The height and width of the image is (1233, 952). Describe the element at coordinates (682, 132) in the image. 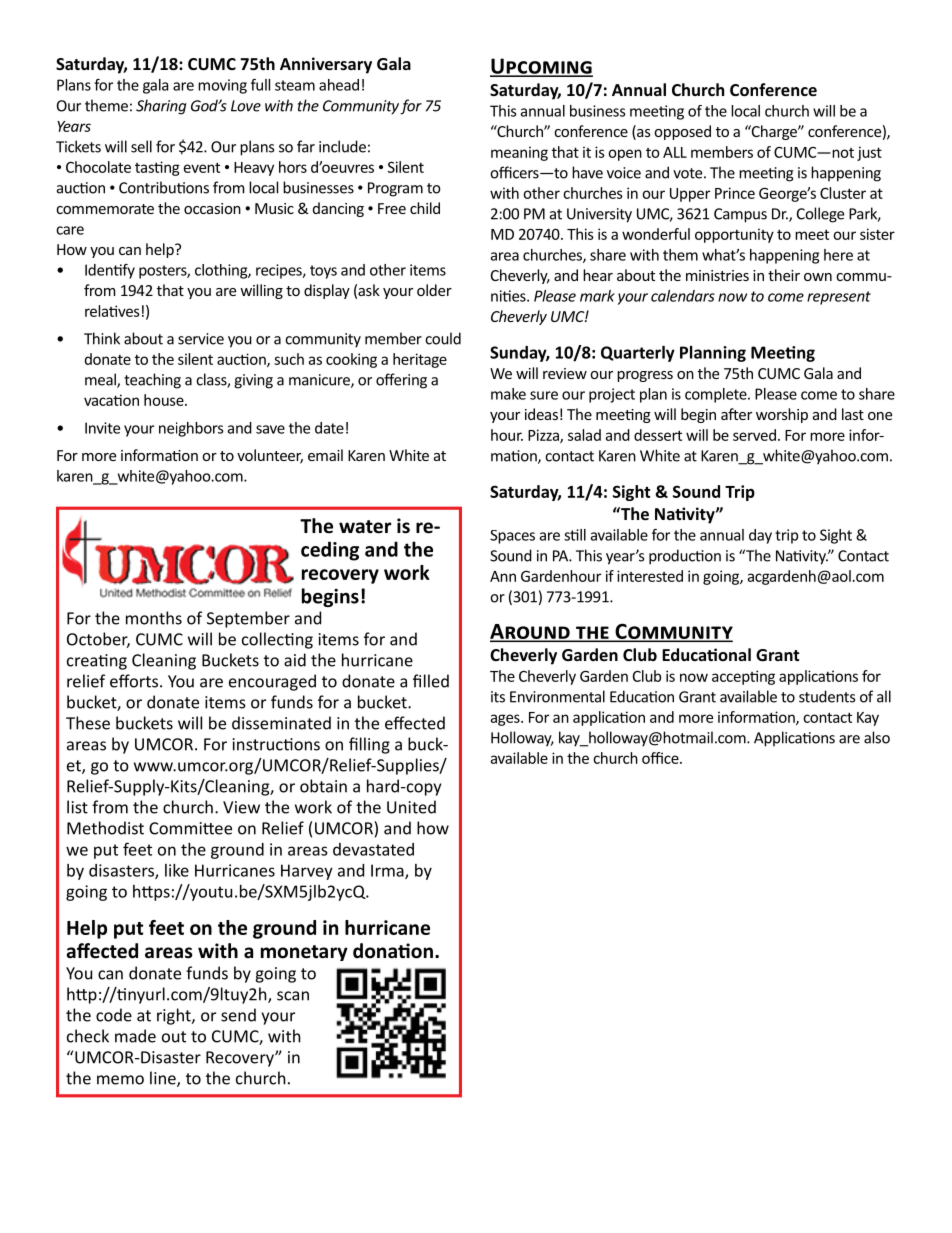

I see `opposed` at that location.
